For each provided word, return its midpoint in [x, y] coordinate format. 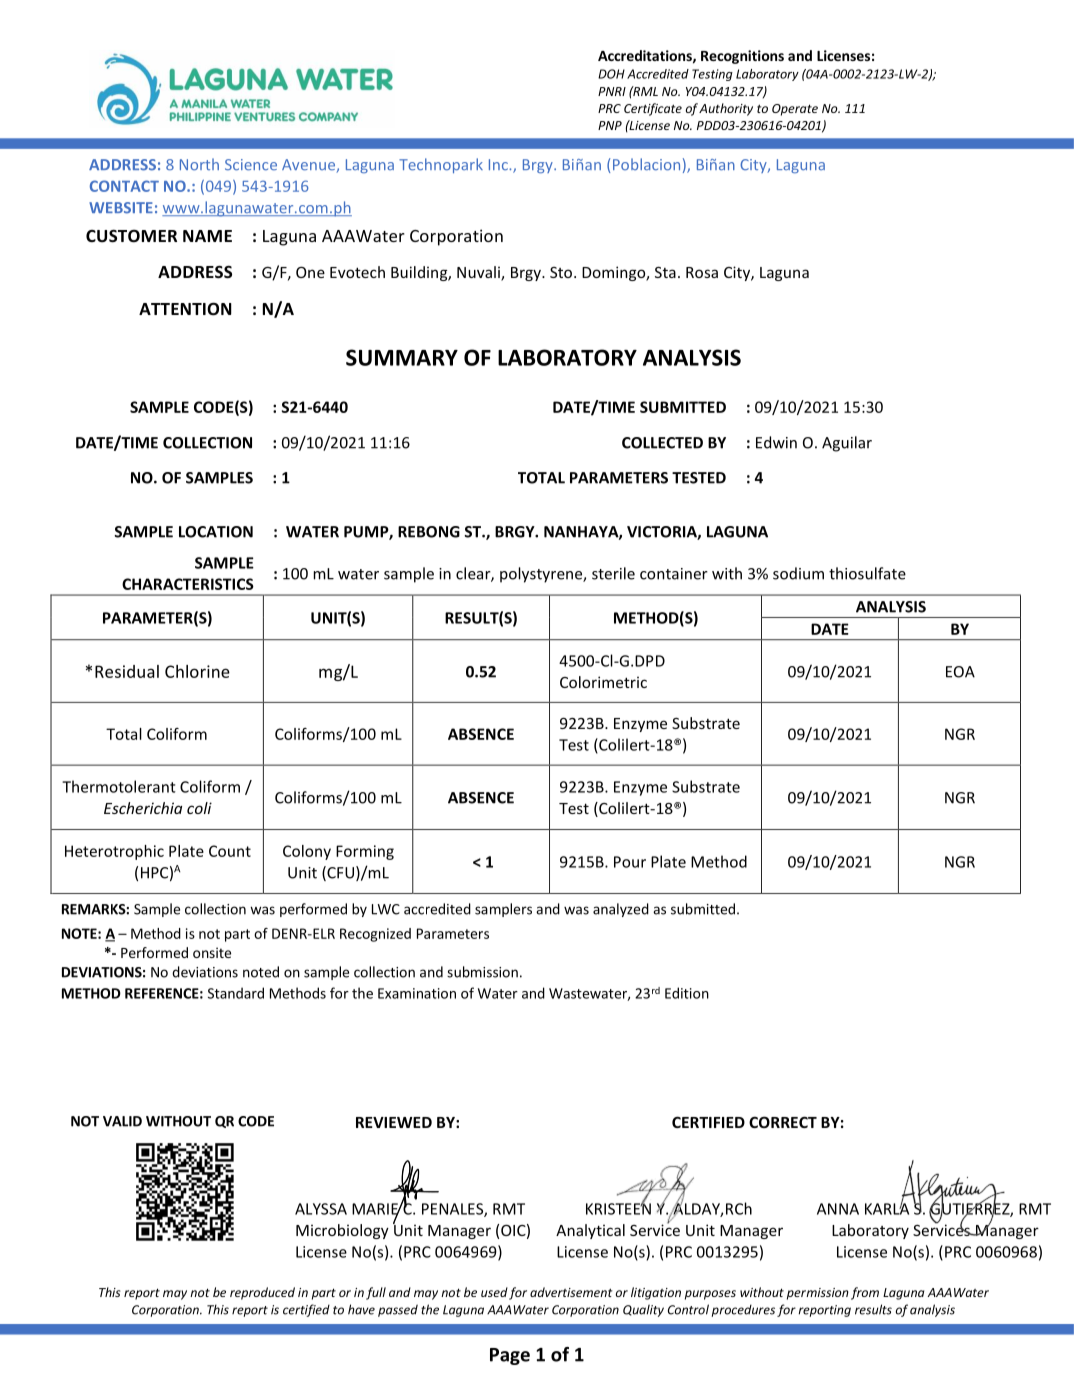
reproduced [262, 1293]
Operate [795, 110]
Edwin [776, 442]
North [199, 164]
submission [482, 972]
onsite [212, 952]
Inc [499, 165]
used [494, 1292]
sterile [613, 573]
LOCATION [216, 532]
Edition [687, 993]
